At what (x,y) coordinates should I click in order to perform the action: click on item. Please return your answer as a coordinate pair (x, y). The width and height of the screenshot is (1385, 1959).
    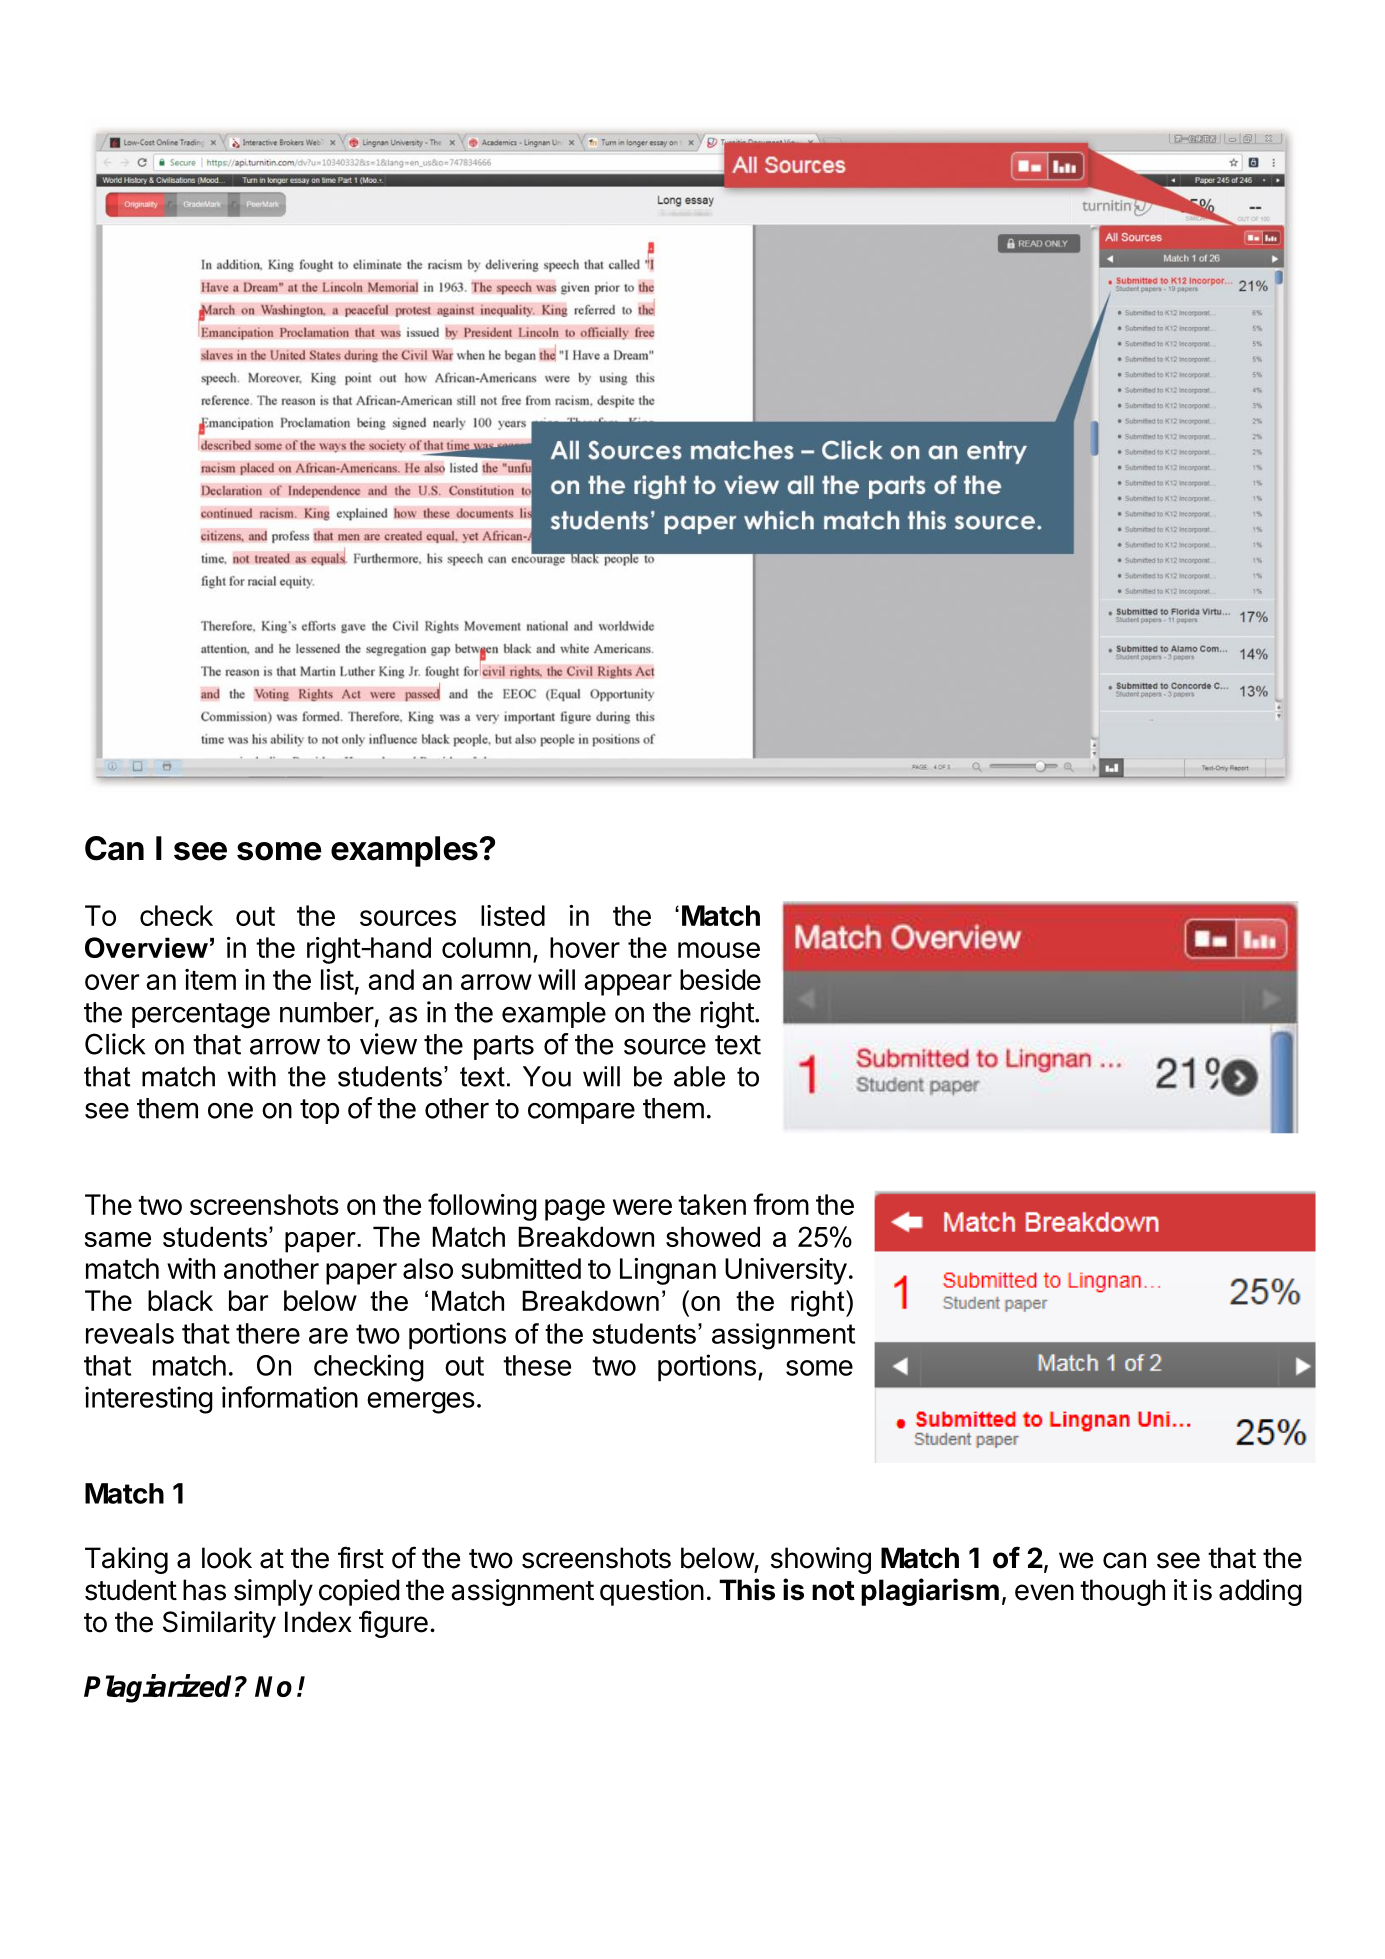
    Looking at the image, I should click on (210, 979).
